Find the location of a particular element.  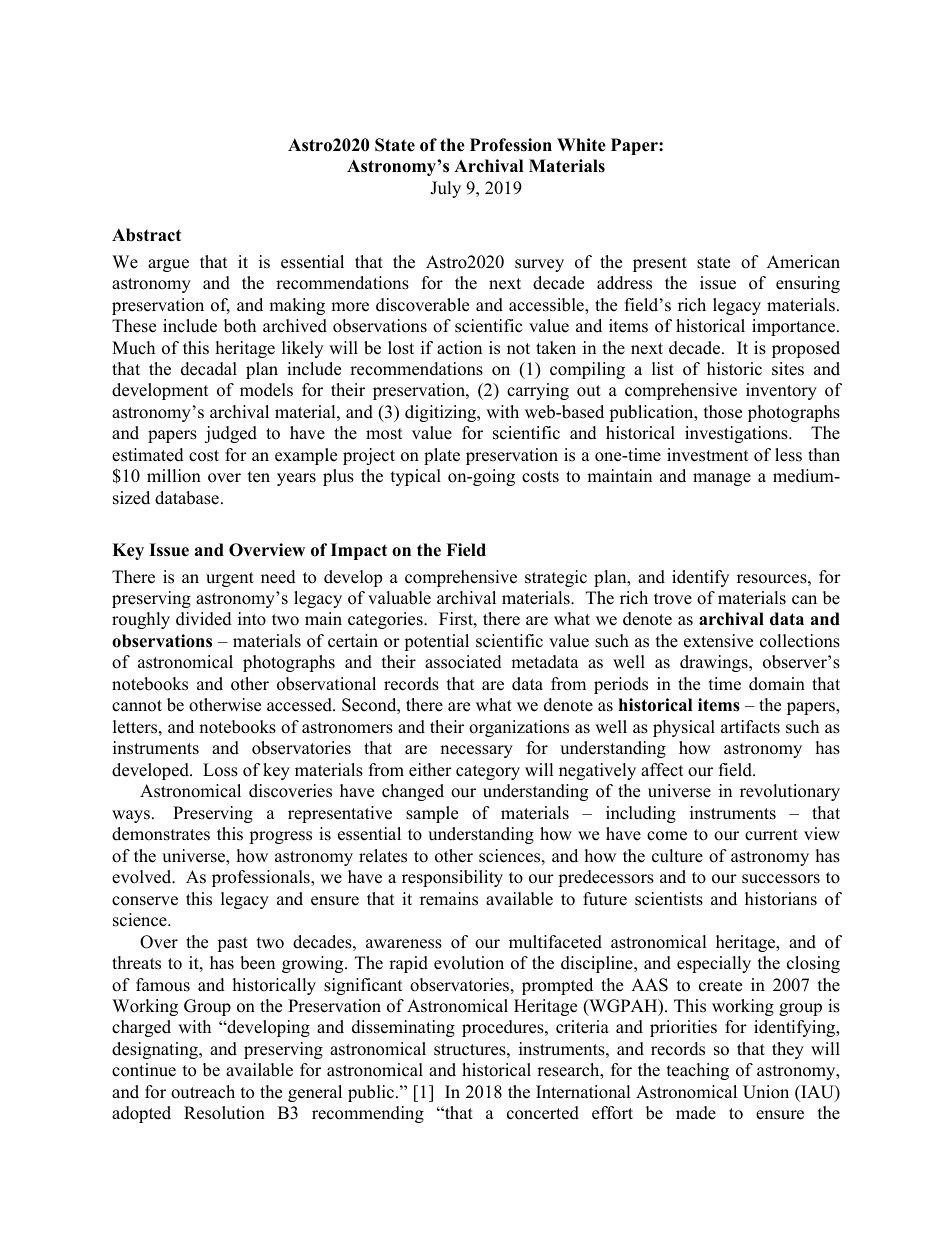

digitizing is located at coordinates (442, 413).
